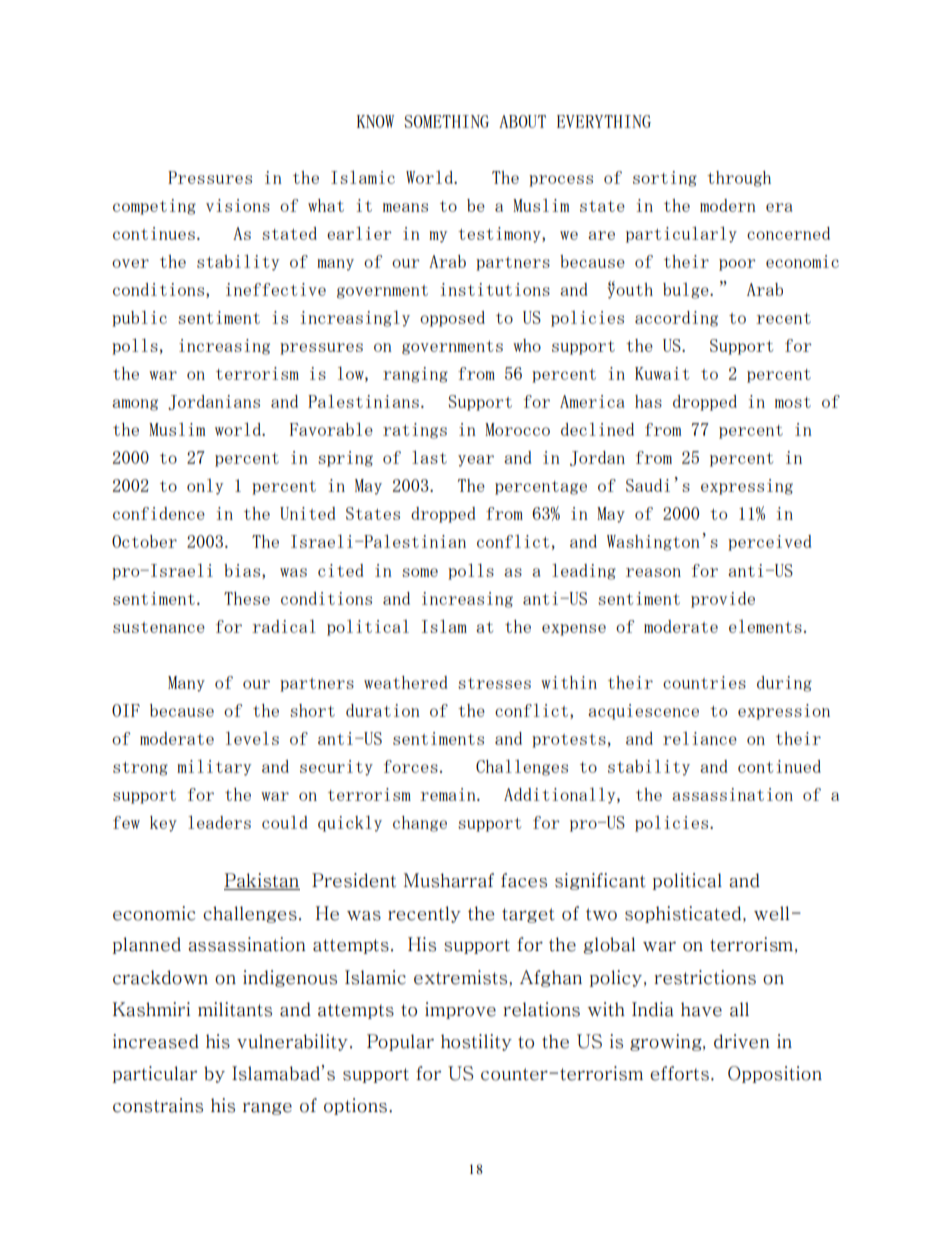 The height and width of the screenshot is (1233, 952). I want to click on stresses, so click(494, 683).
